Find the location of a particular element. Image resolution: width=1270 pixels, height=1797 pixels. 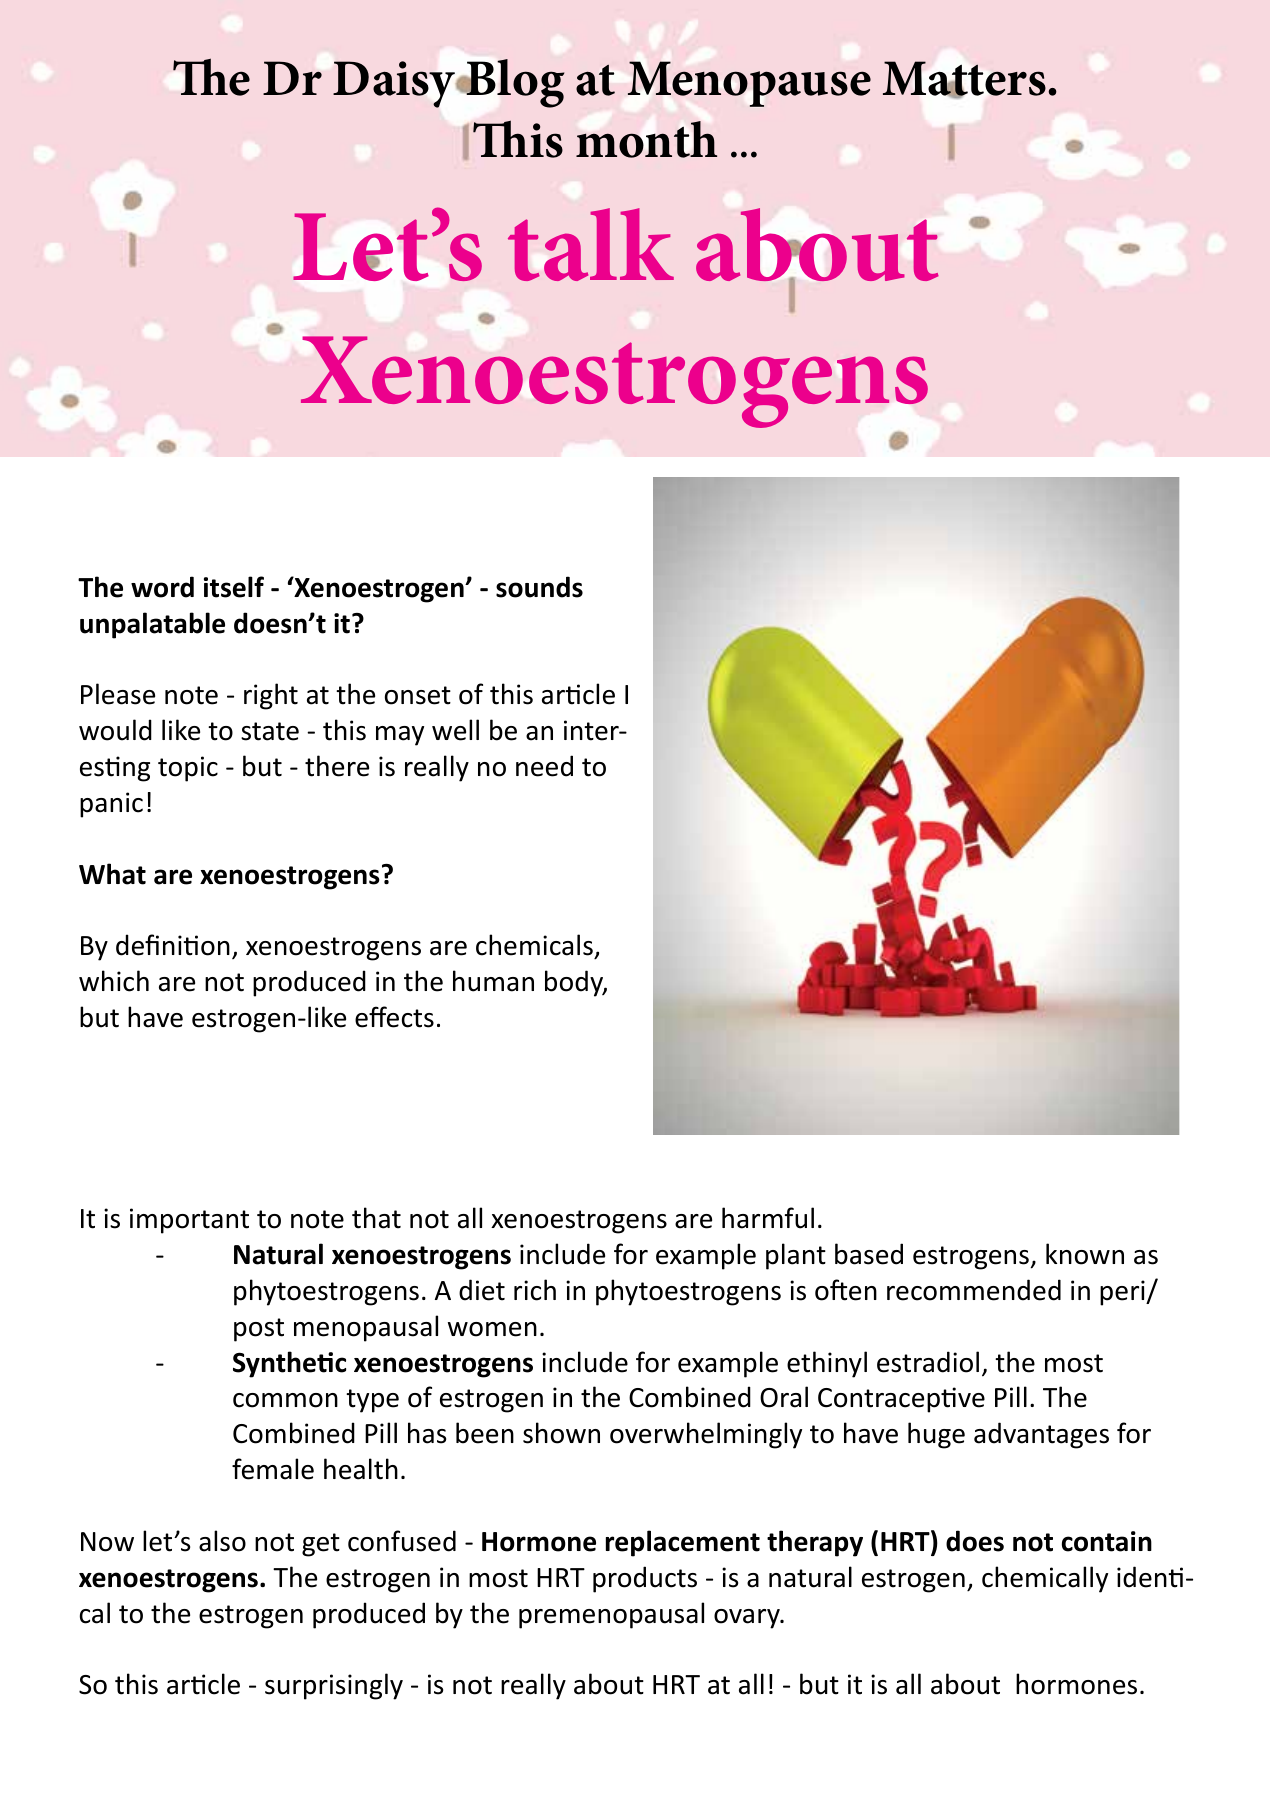

important is located at coordinates (189, 1221).
